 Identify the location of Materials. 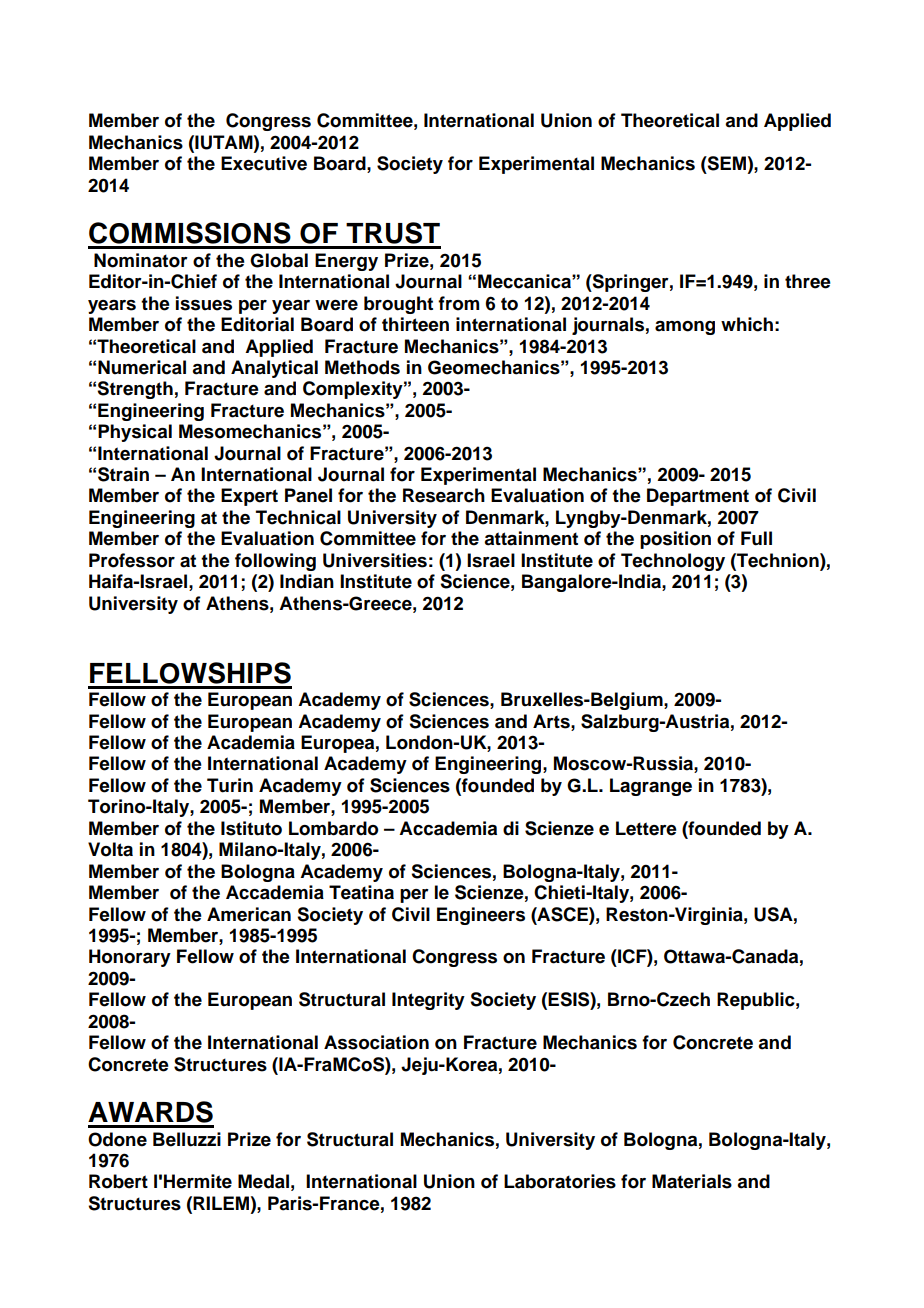
(692, 1181).
